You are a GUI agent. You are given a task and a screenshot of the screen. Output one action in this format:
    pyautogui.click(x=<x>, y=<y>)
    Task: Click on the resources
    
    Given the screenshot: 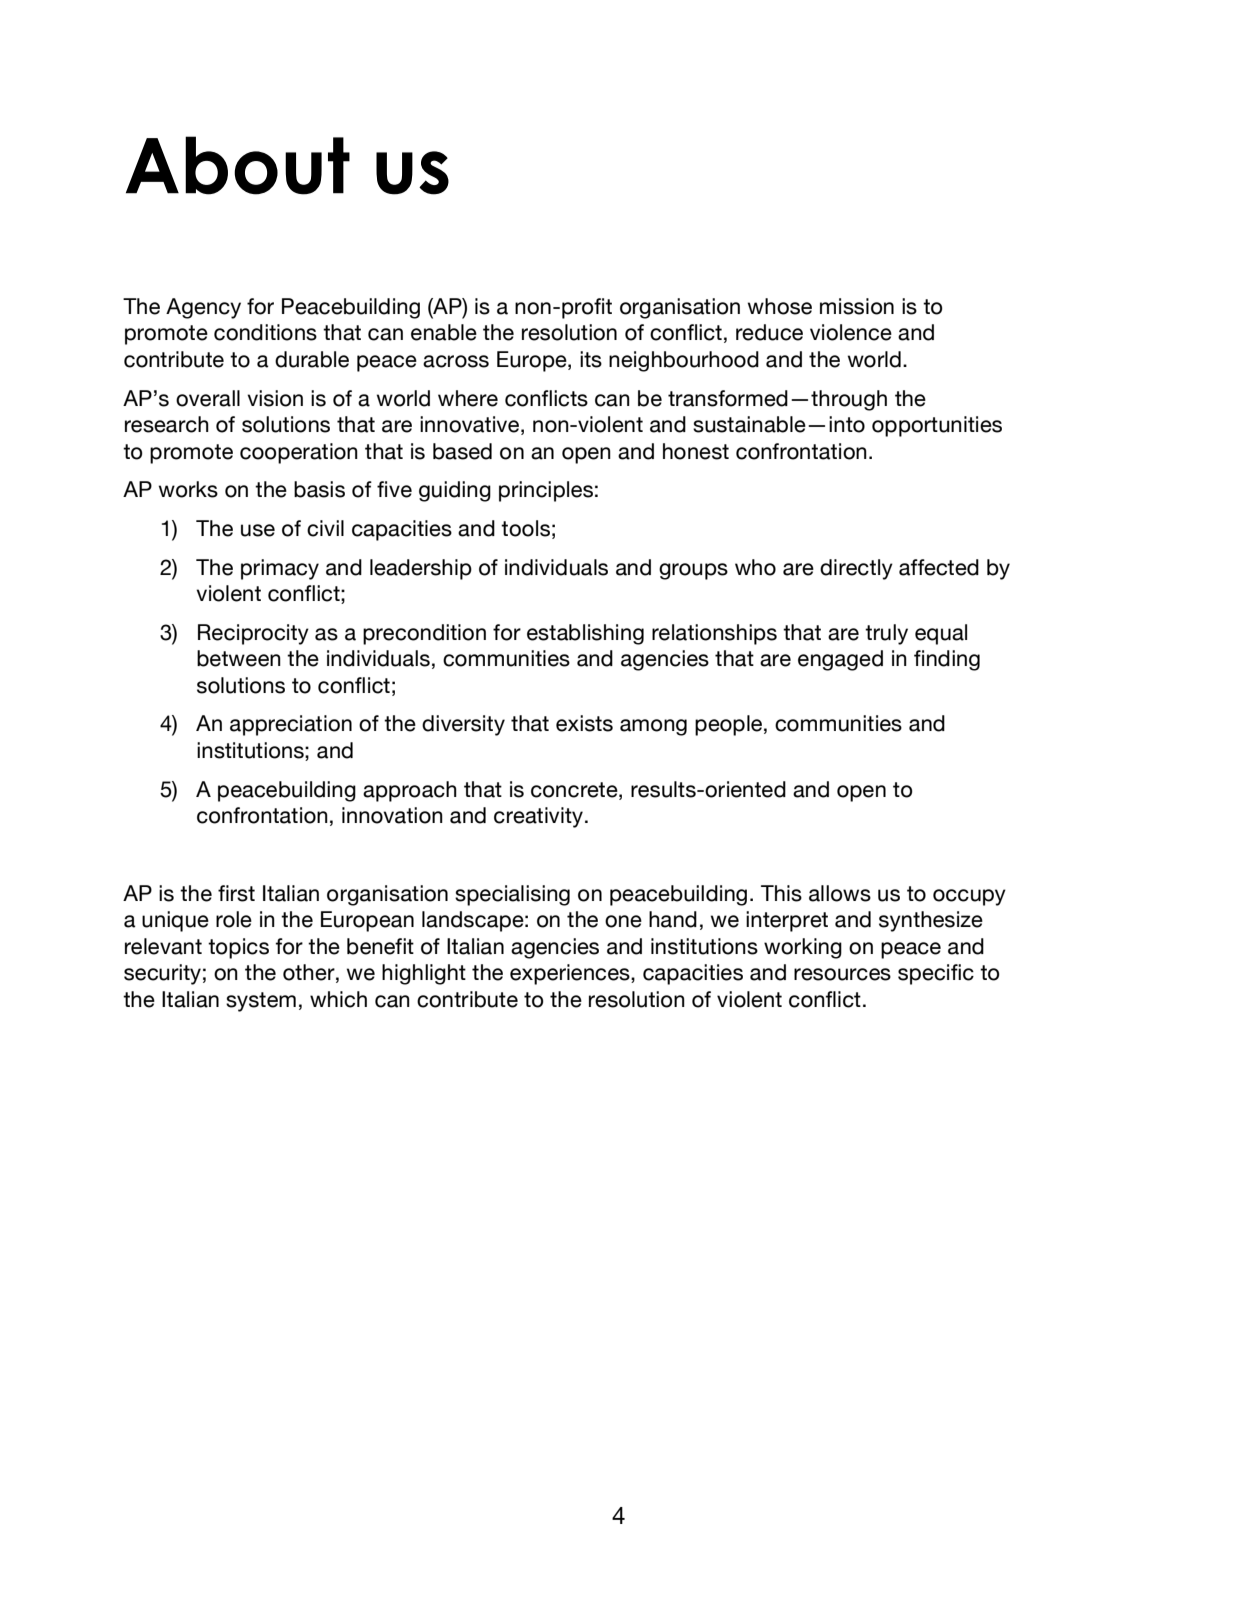 What is the action you would take?
    pyautogui.click(x=842, y=974)
